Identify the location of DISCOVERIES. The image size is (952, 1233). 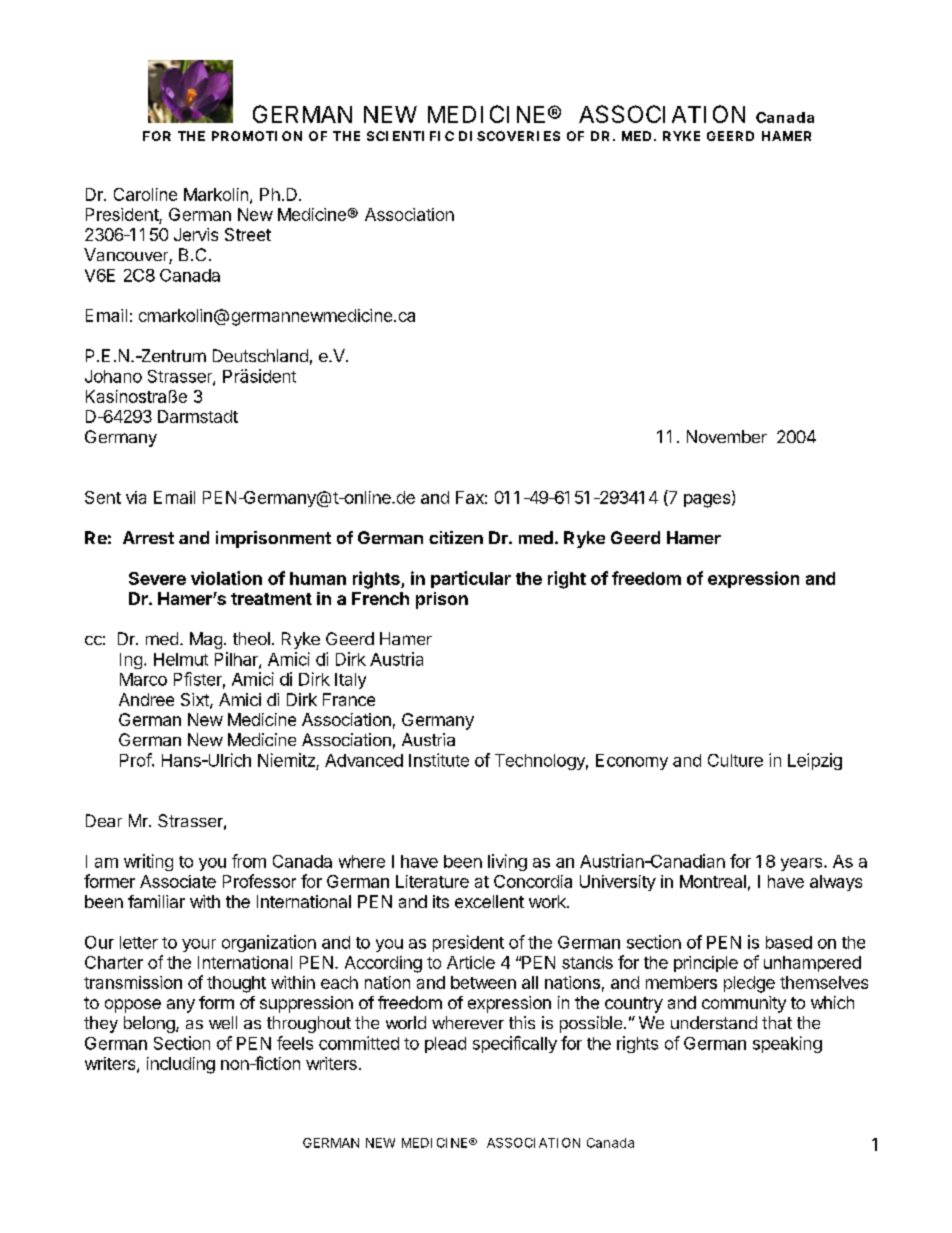
(509, 136).
